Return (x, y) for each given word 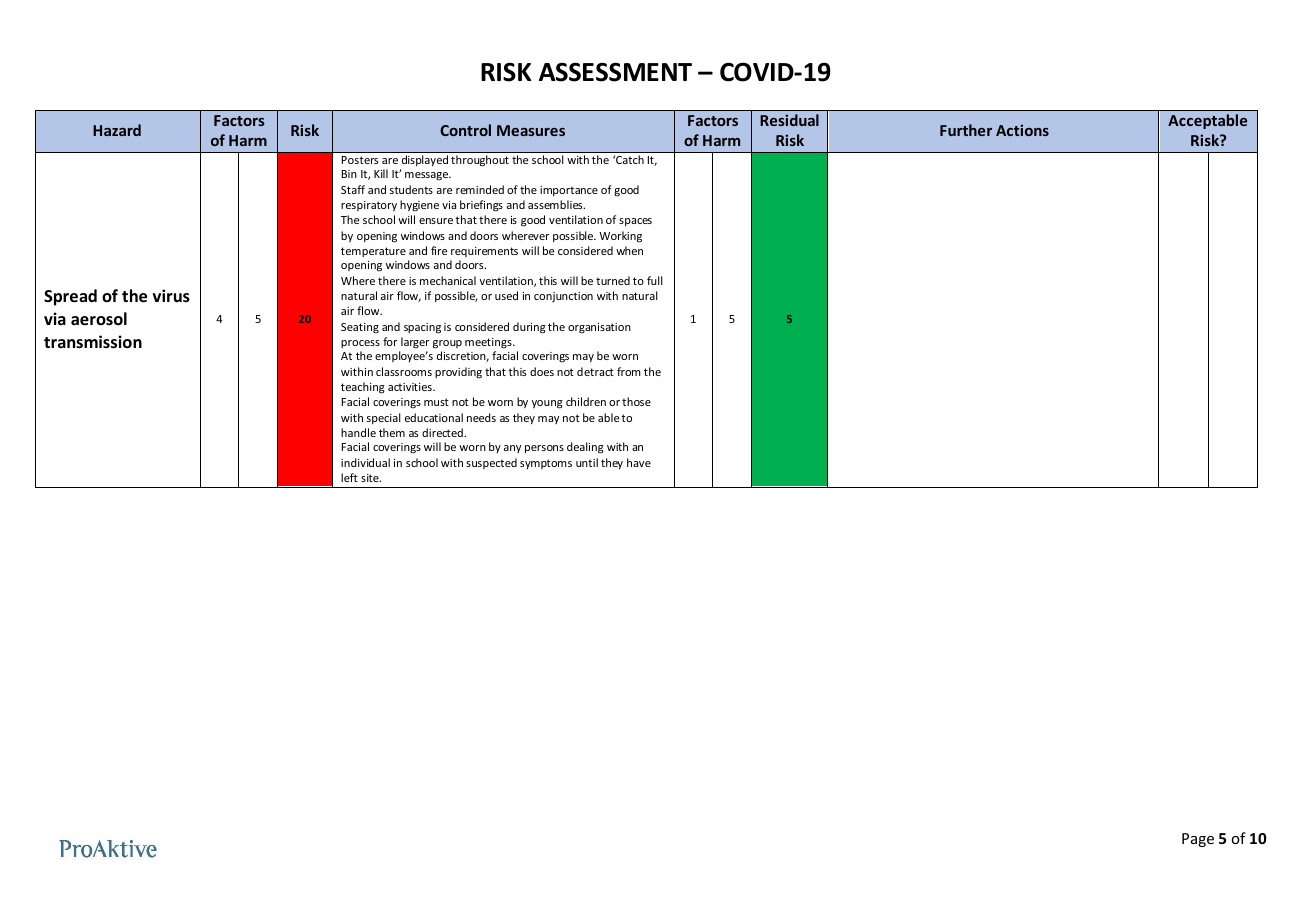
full (655, 280)
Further (966, 130)
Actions (1022, 130)
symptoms (546, 464)
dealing (585, 448)
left (349, 477)
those (636, 401)
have (639, 462)
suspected (491, 463)
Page (1198, 840)
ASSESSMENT (615, 72)
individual (365, 462)
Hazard (117, 130)
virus (171, 296)
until (587, 462)
